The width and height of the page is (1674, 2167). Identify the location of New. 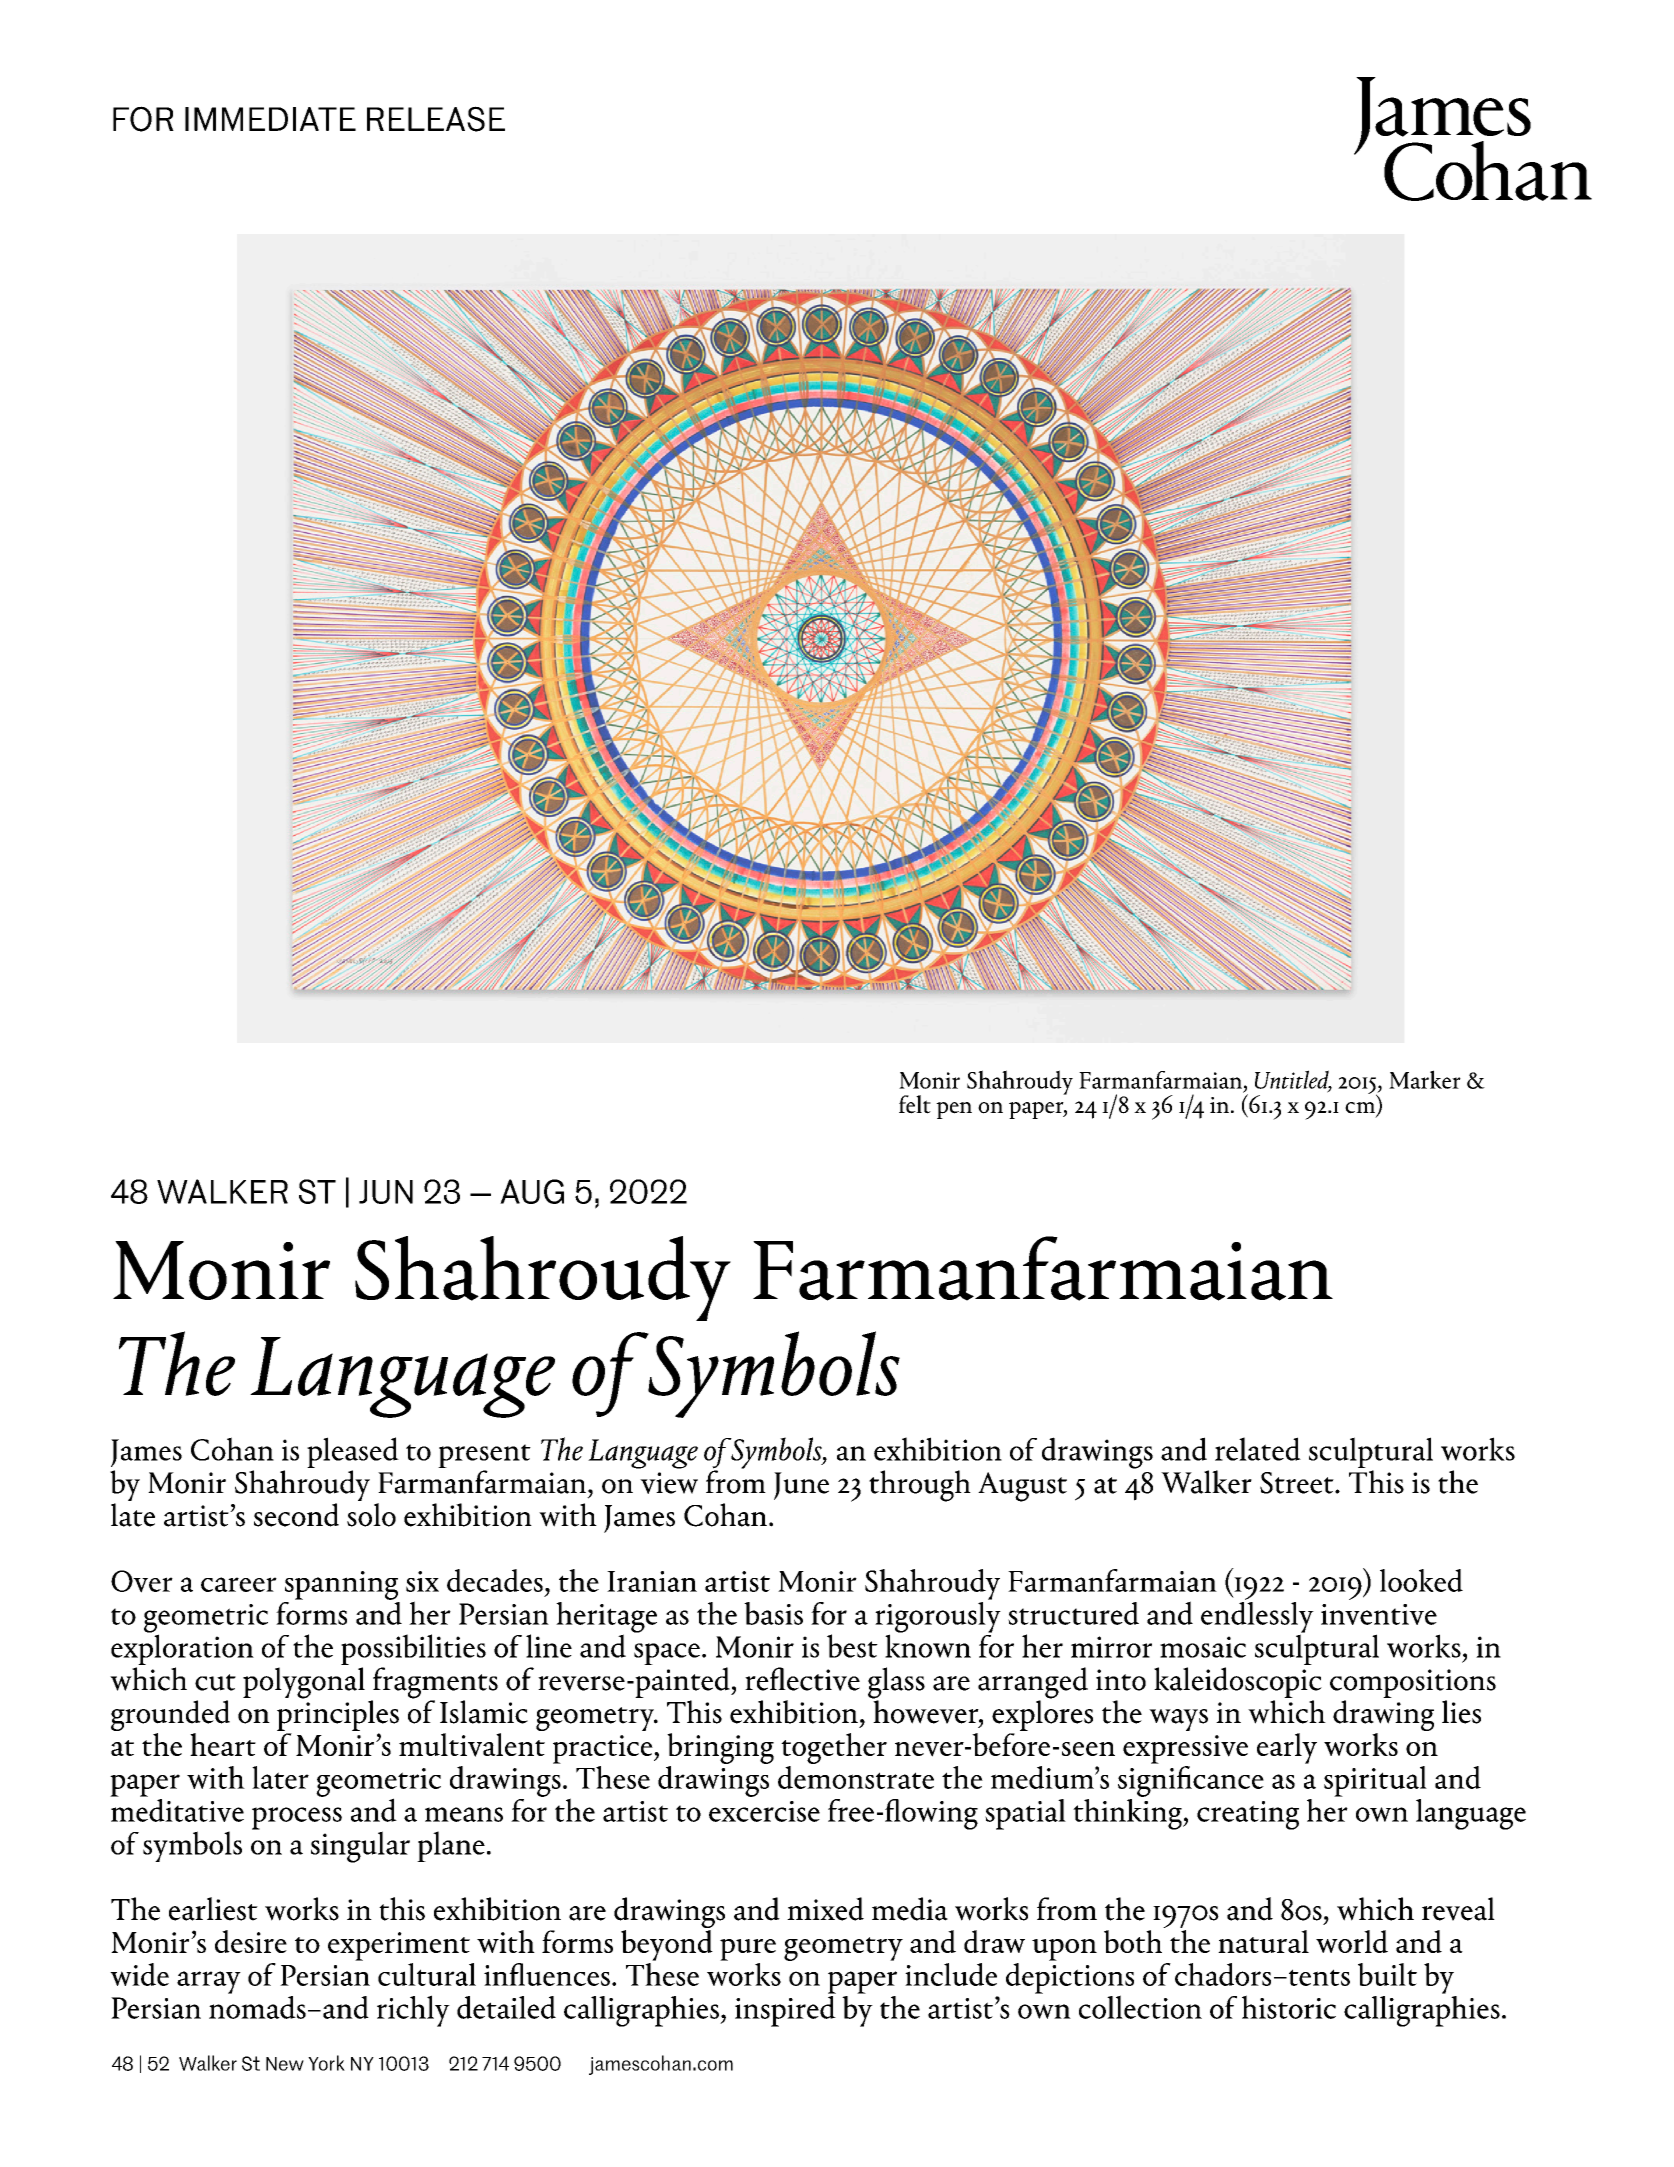
(285, 2064).
